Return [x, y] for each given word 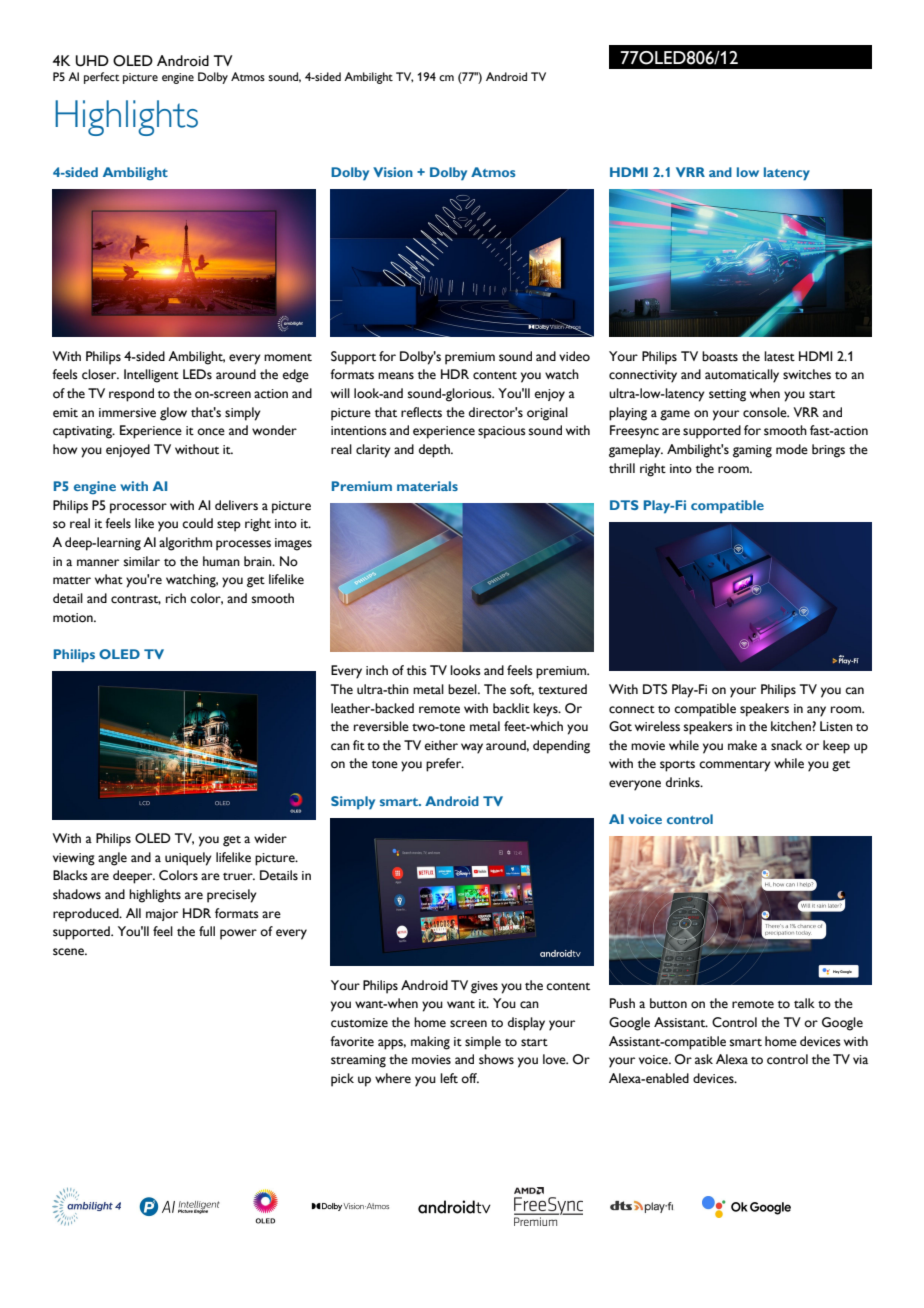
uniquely [188, 859]
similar [142, 561]
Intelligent [151, 376]
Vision [393, 172]
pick [342, 1080]
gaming [752, 451]
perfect [102, 78]
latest [779, 356]
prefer [445, 765]
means [396, 376]
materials [427, 486]
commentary [735, 766]
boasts [720, 356]
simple [483, 1043]
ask [704, 1059]
